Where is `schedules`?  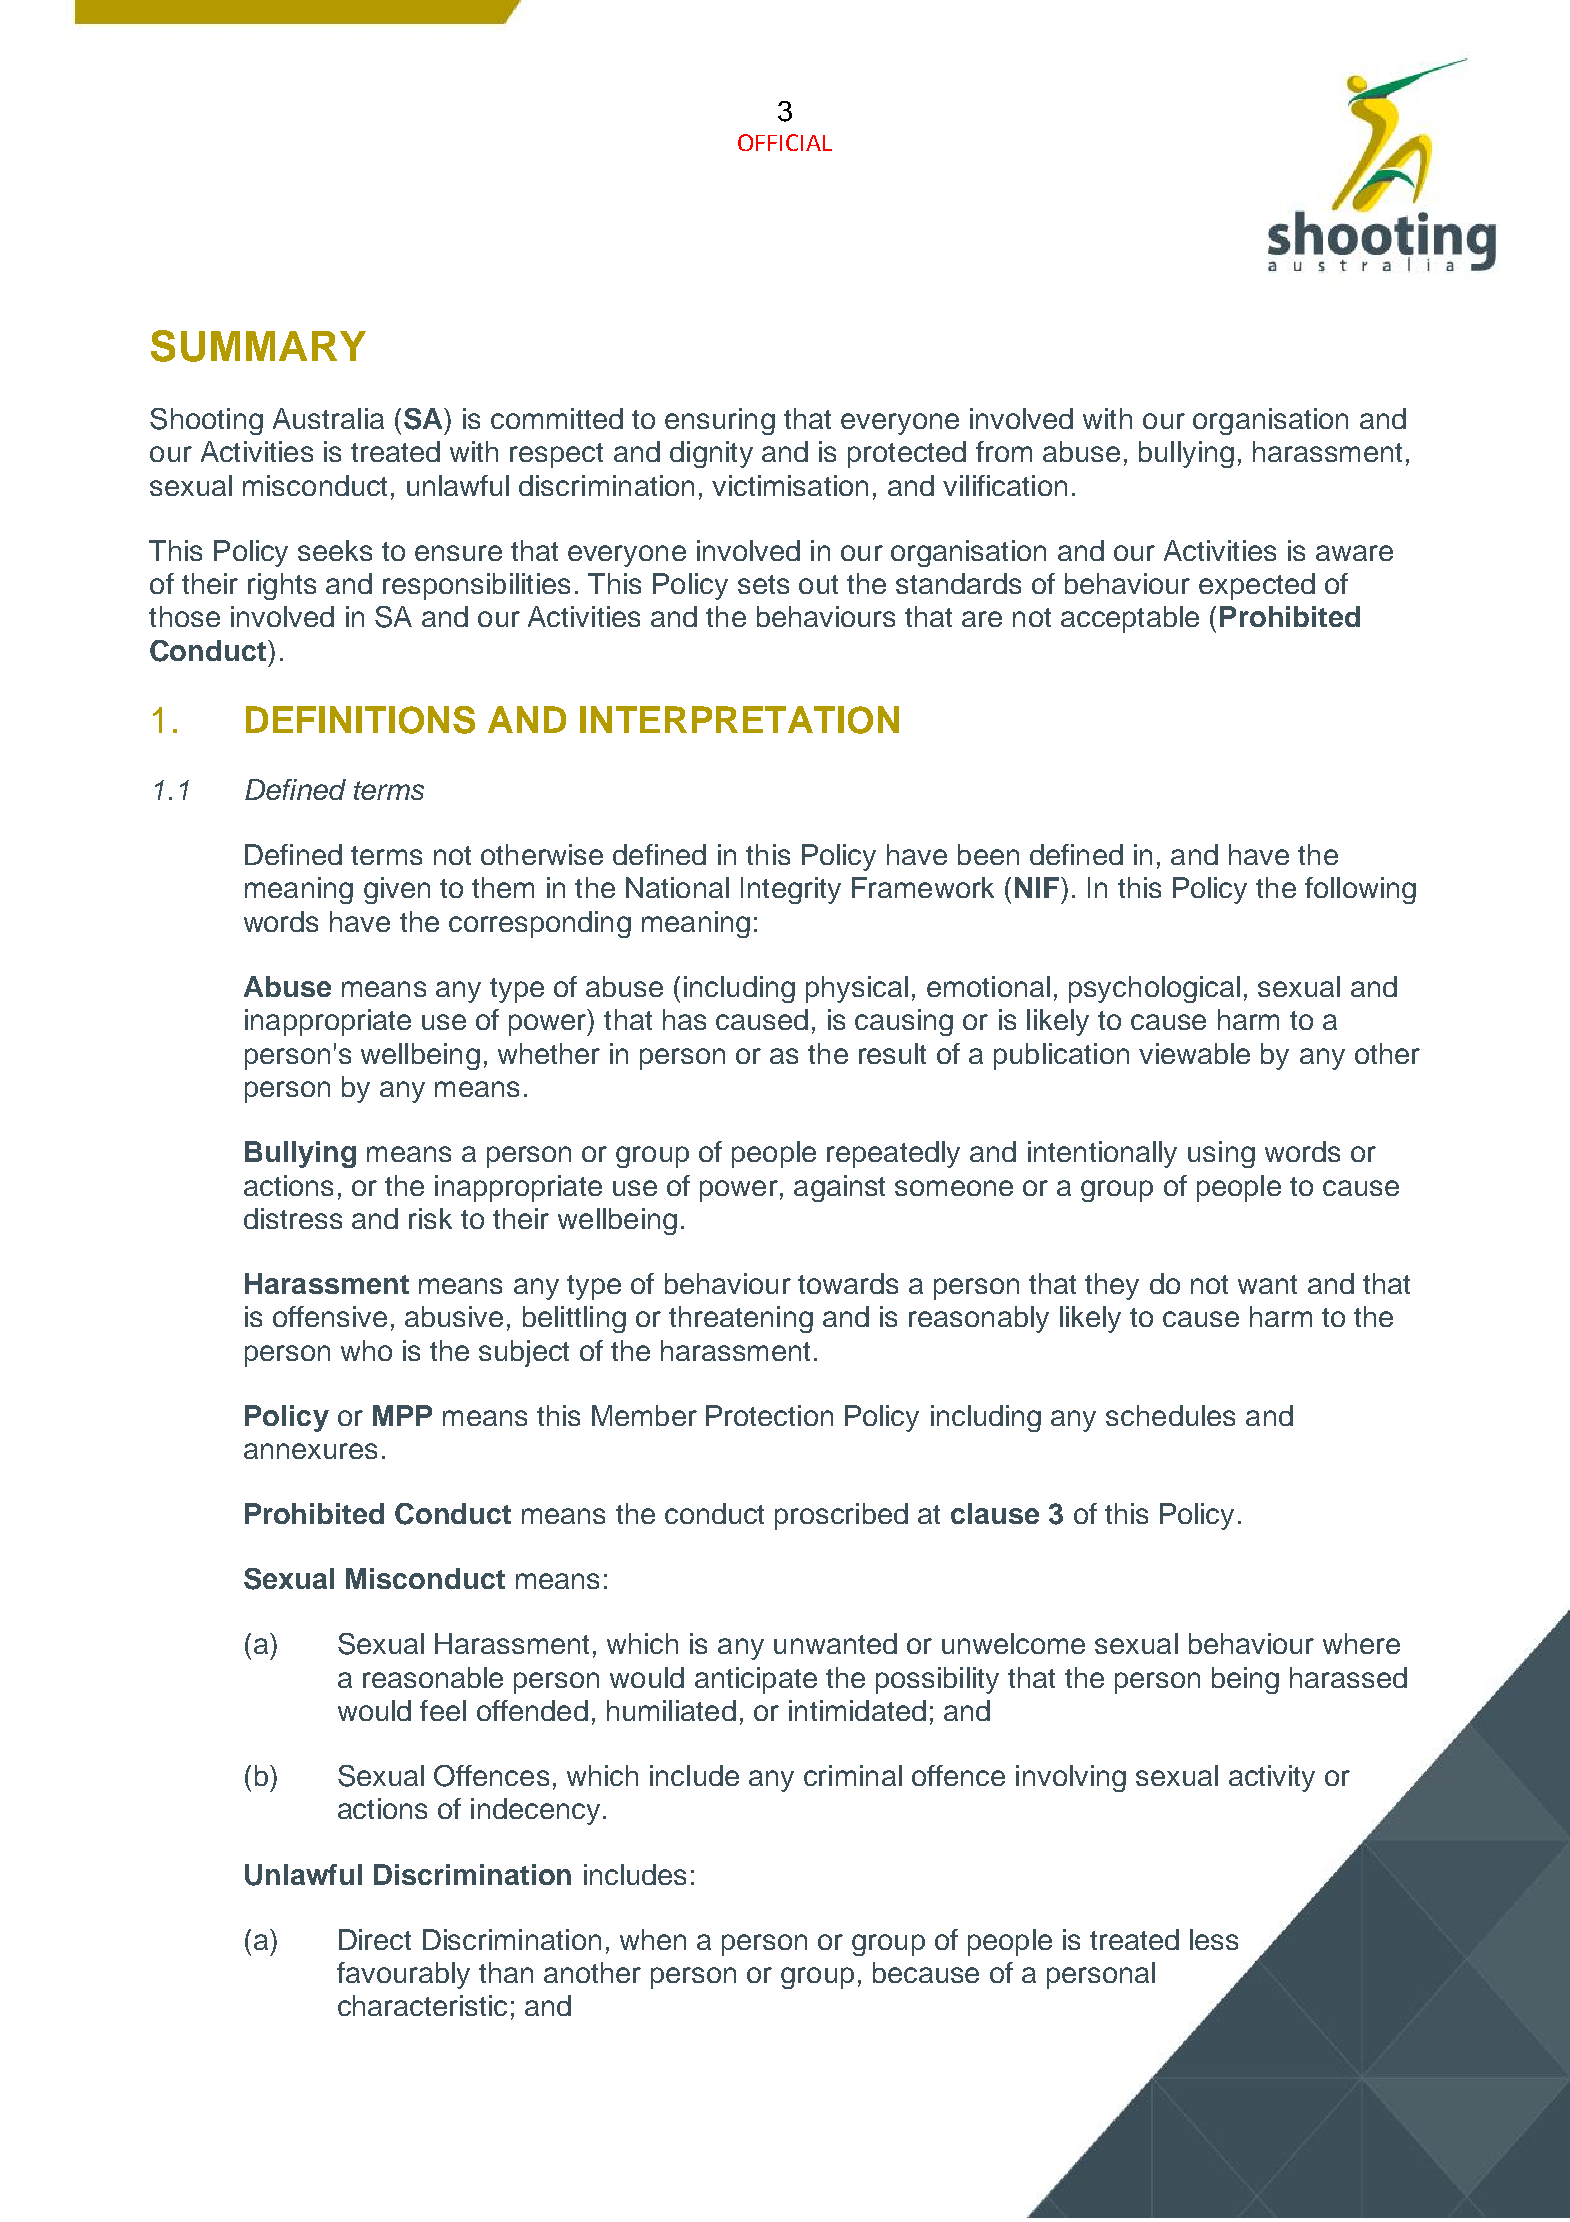 schedules is located at coordinates (1170, 1415).
